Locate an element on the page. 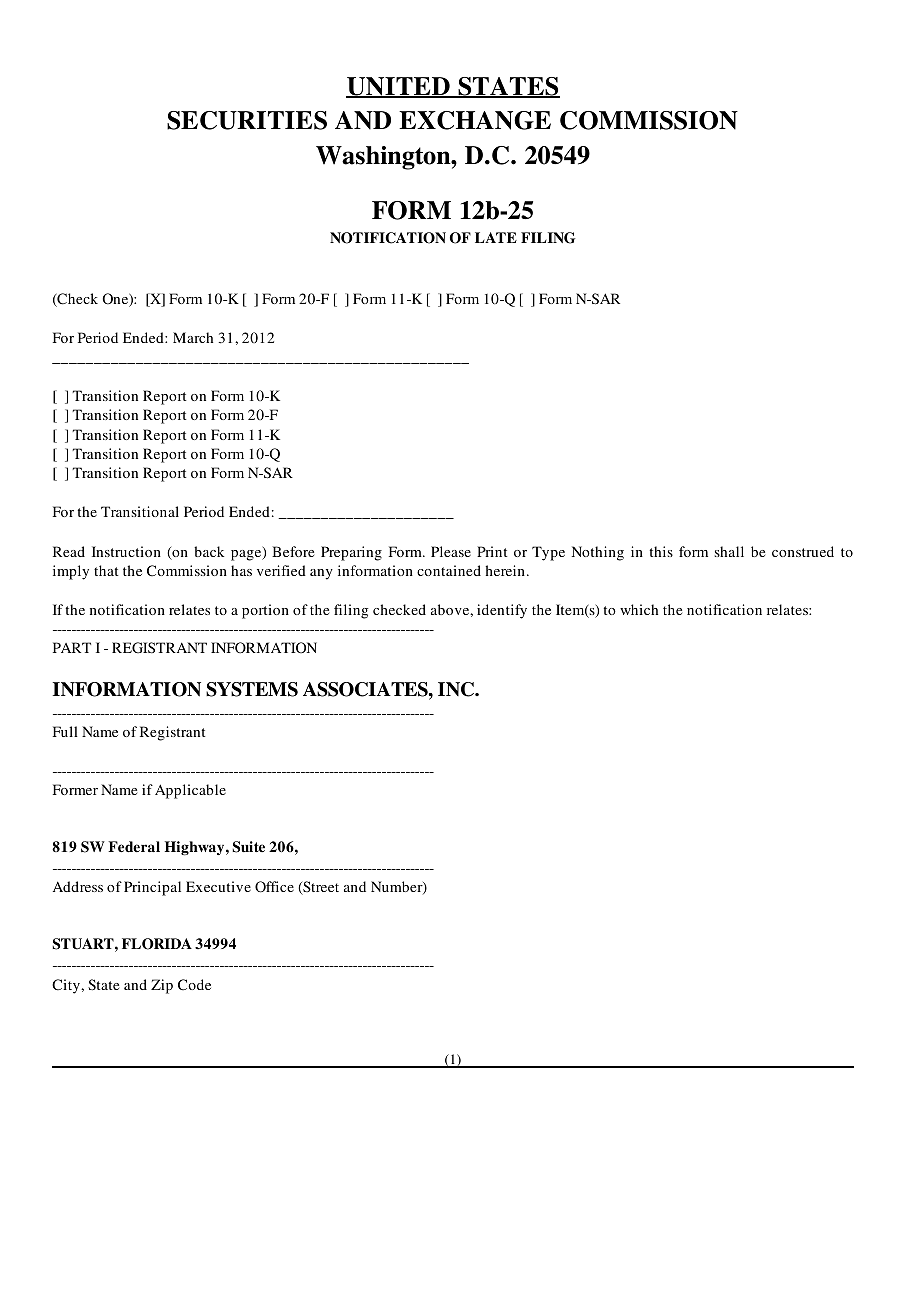  PART is located at coordinates (72, 647).
